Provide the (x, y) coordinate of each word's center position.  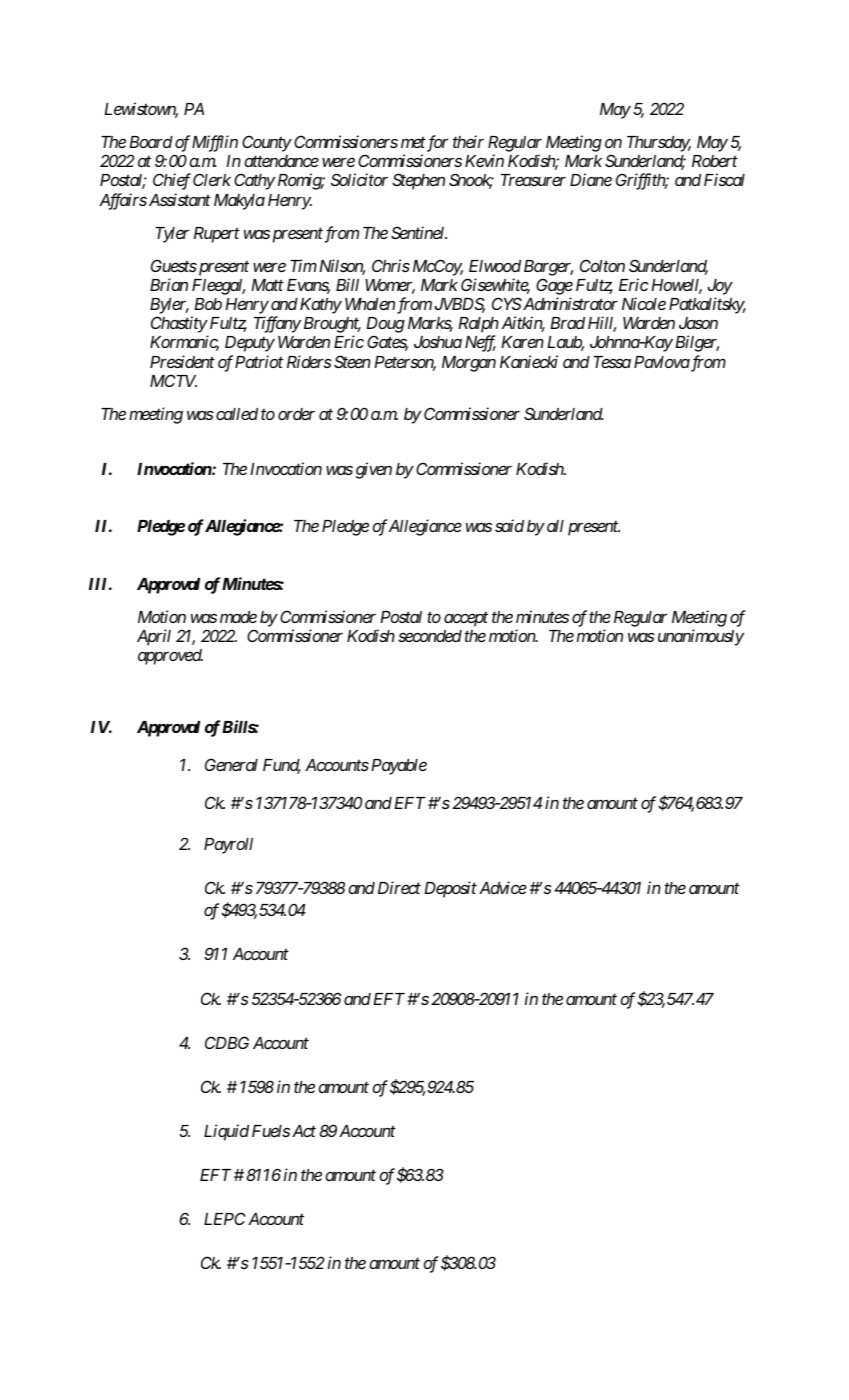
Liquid (226, 1132)
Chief (172, 181)
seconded (430, 636)
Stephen (418, 181)
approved (170, 657)
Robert (715, 161)
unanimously (701, 637)
